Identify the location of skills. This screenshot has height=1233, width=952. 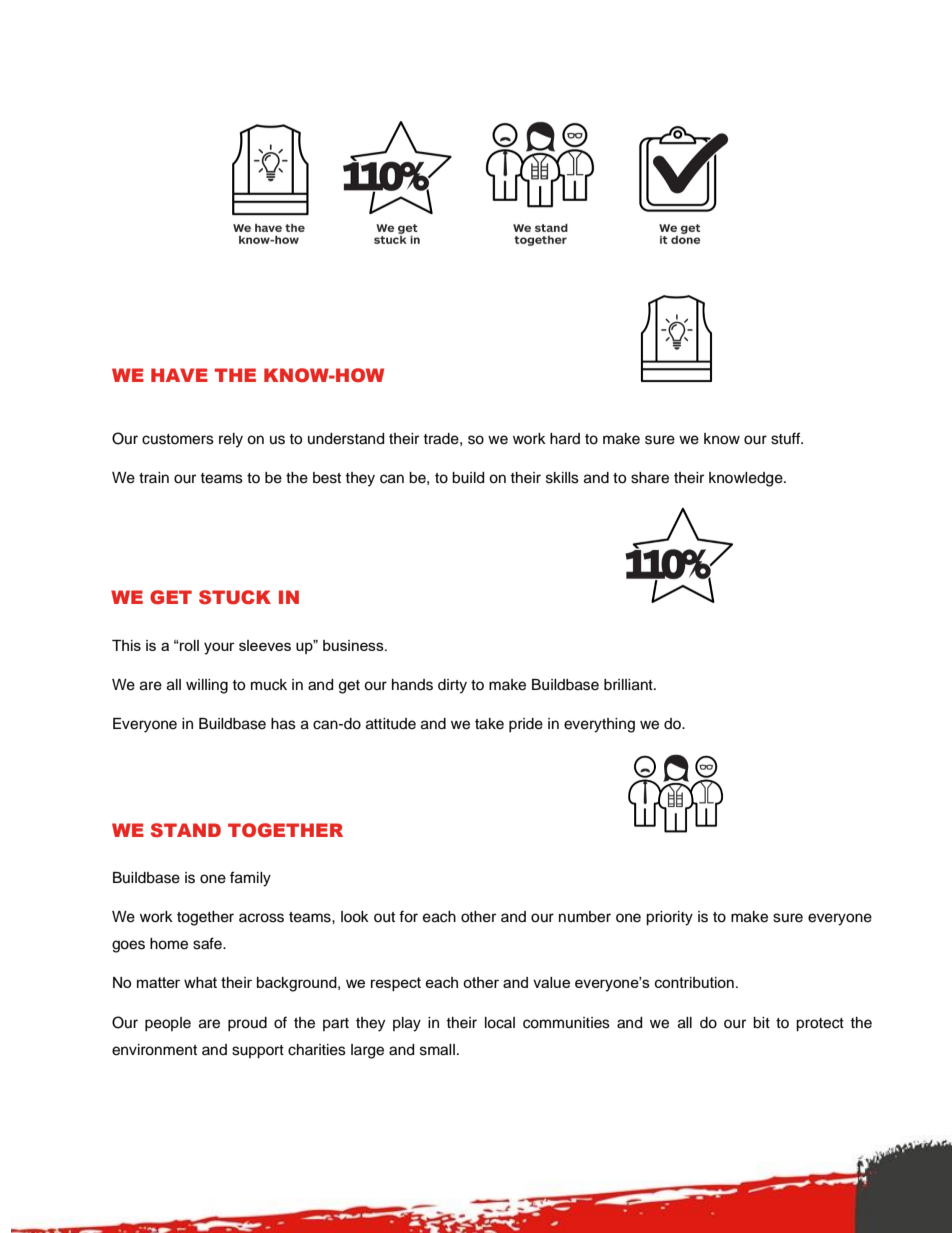
(562, 478).
